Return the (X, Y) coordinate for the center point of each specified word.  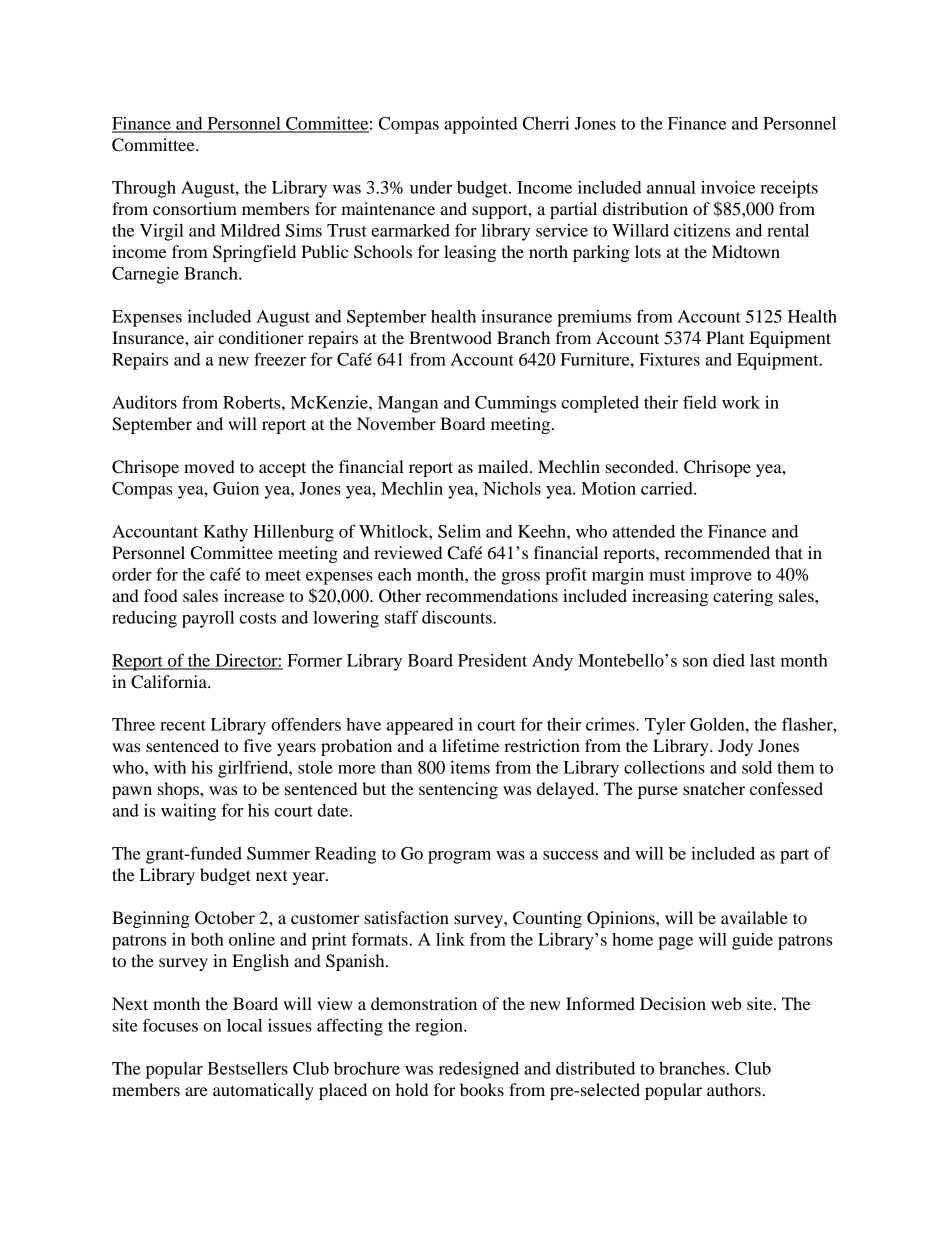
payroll (208, 619)
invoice (728, 187)
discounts (458, 617)
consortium (195, 208)
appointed (481, 125)
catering (743, 597)
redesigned (479, 1070)
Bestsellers (247, 1068)
